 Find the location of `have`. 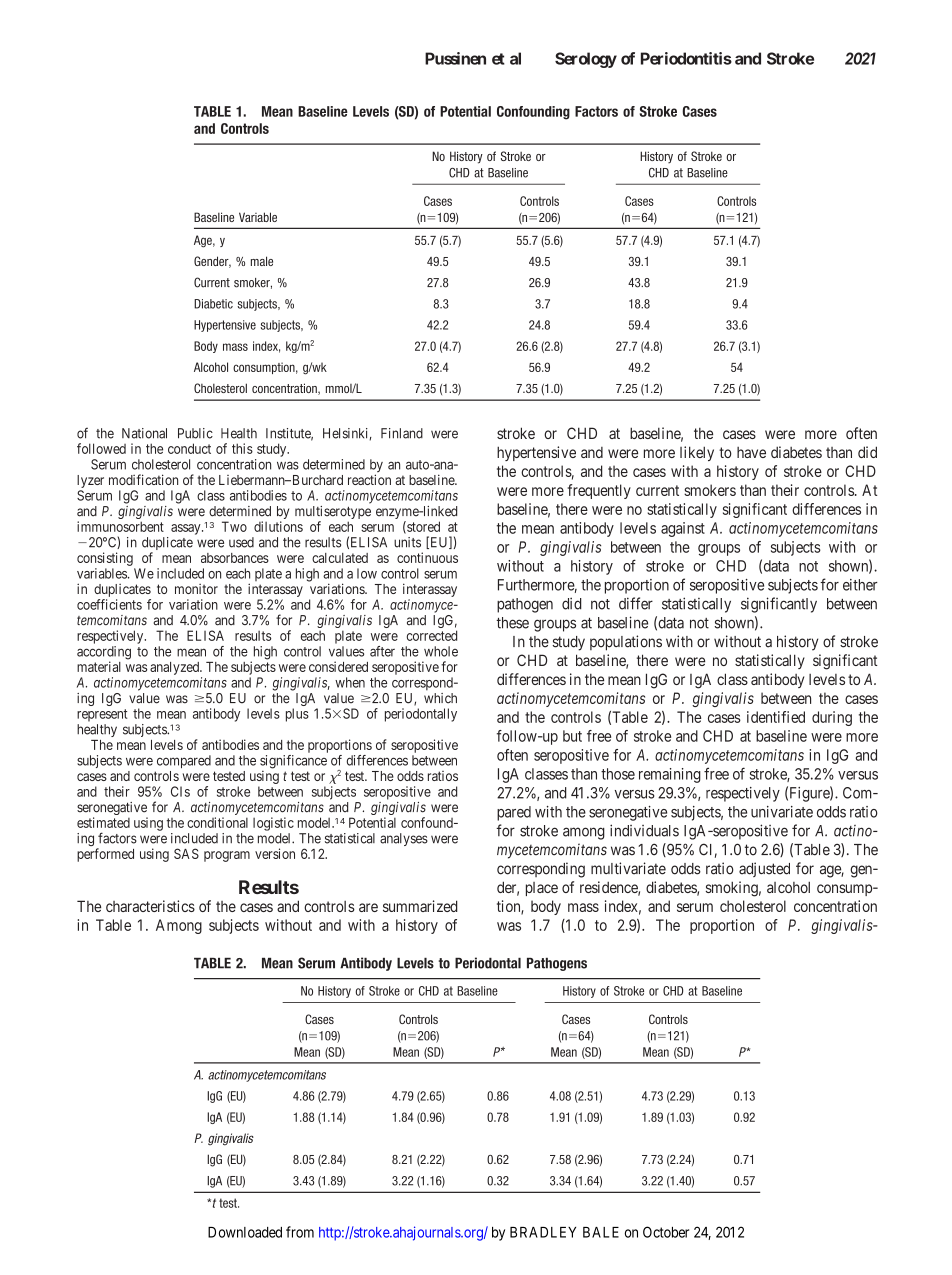

have is located at coordinates (751, 452).
